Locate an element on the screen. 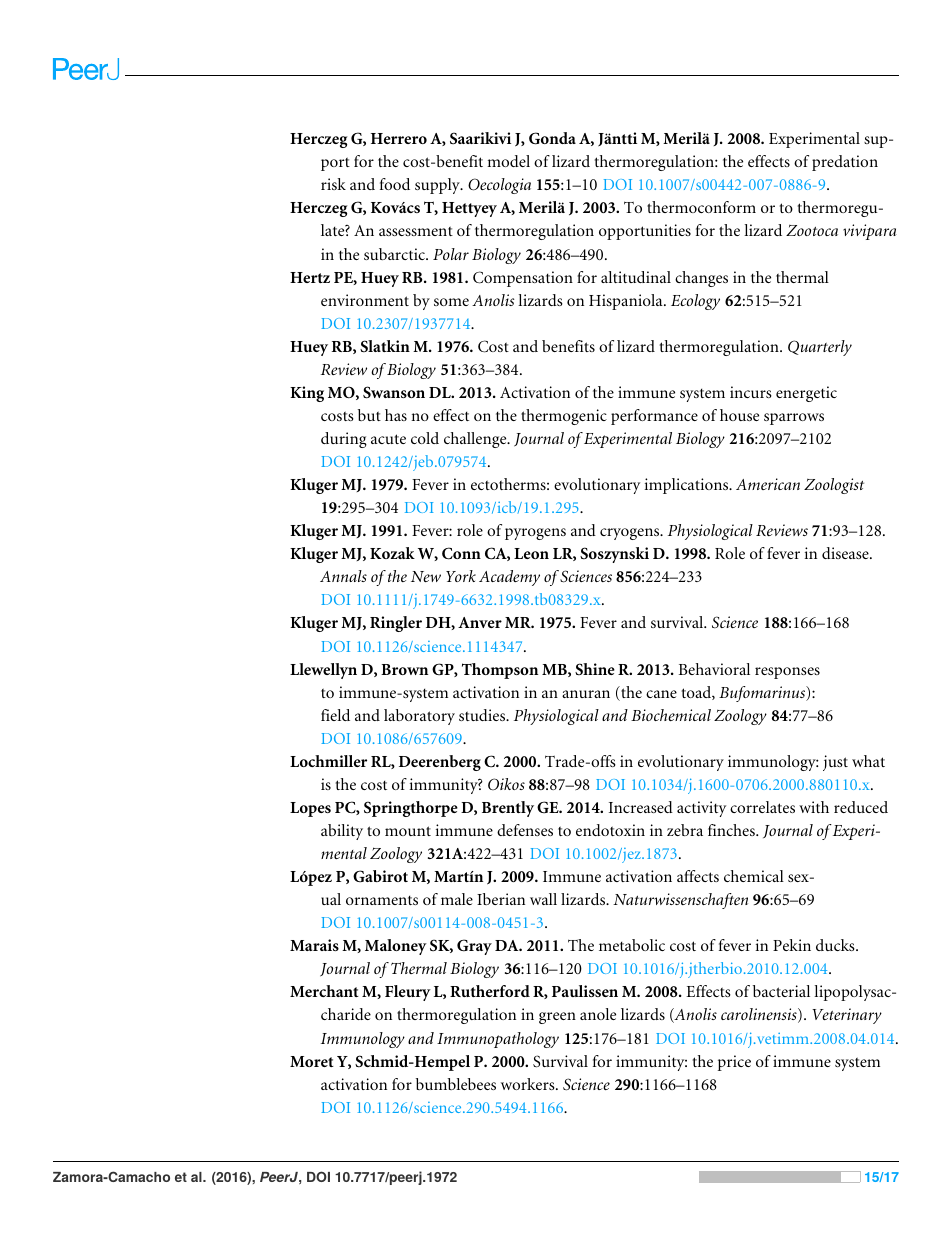 The image size is (952, 1233). but is located at coordinates (369, 415).
